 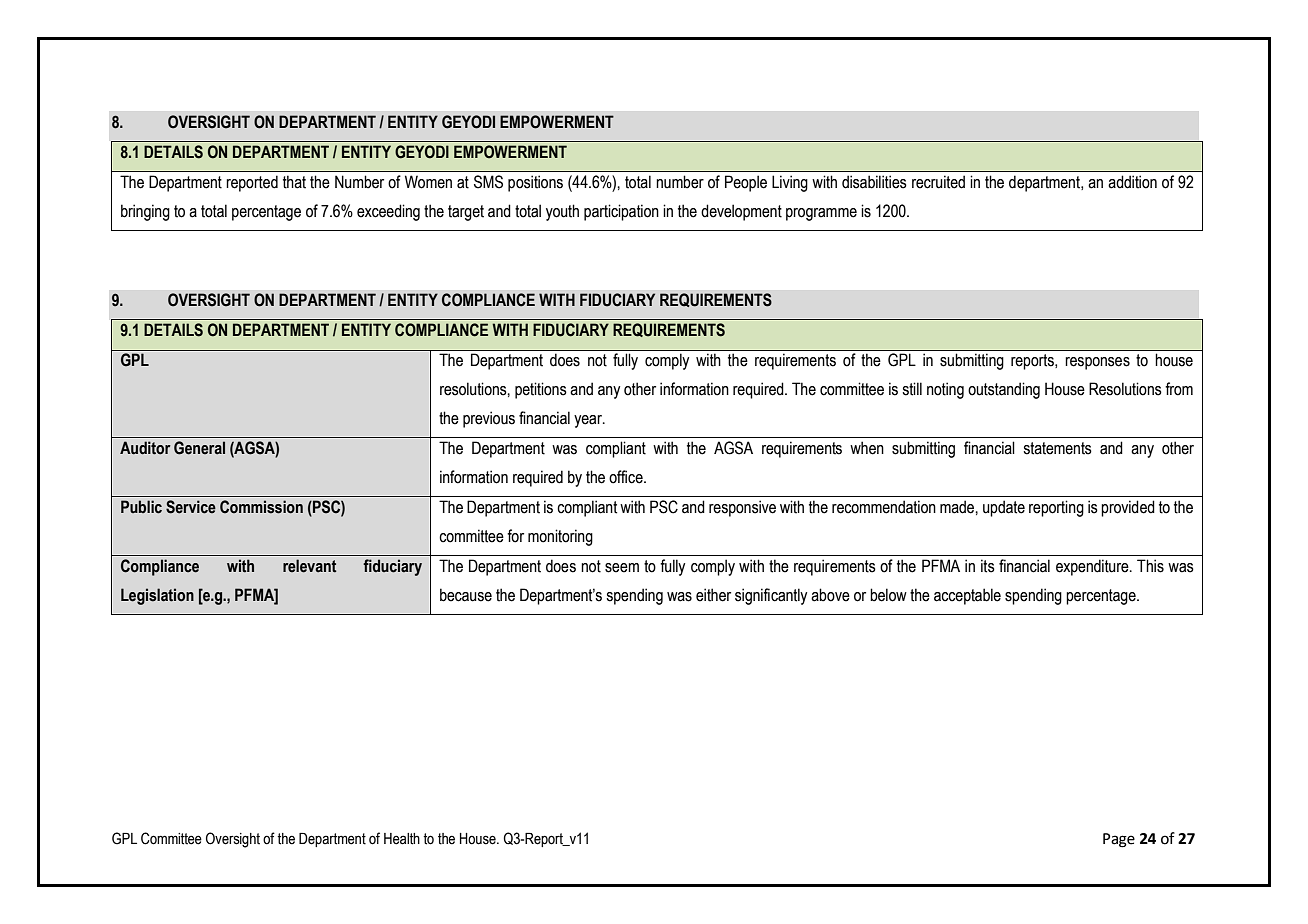 I want to click on Page, so click(x=1119, y=840).
